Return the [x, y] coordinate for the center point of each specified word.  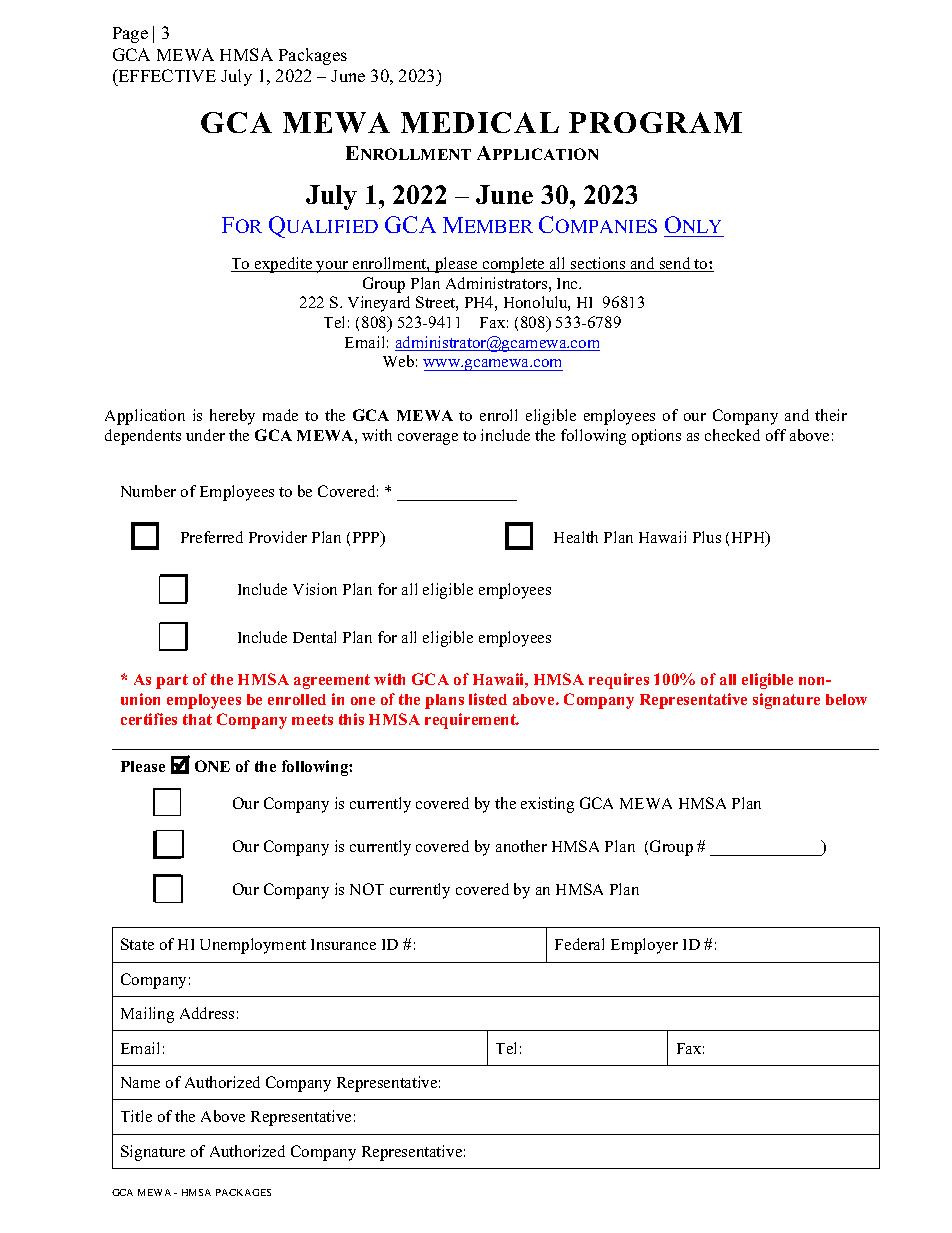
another [521, 846]
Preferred [212, 537]
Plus [707, 537]
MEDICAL [480, 122]
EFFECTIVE [166, 75]
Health [576, 537]
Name [140, 1082]
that [197, 719]
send [675, 264]
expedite [284, 265]
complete [514, 265]
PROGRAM [655, 122]
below [846, 699]
